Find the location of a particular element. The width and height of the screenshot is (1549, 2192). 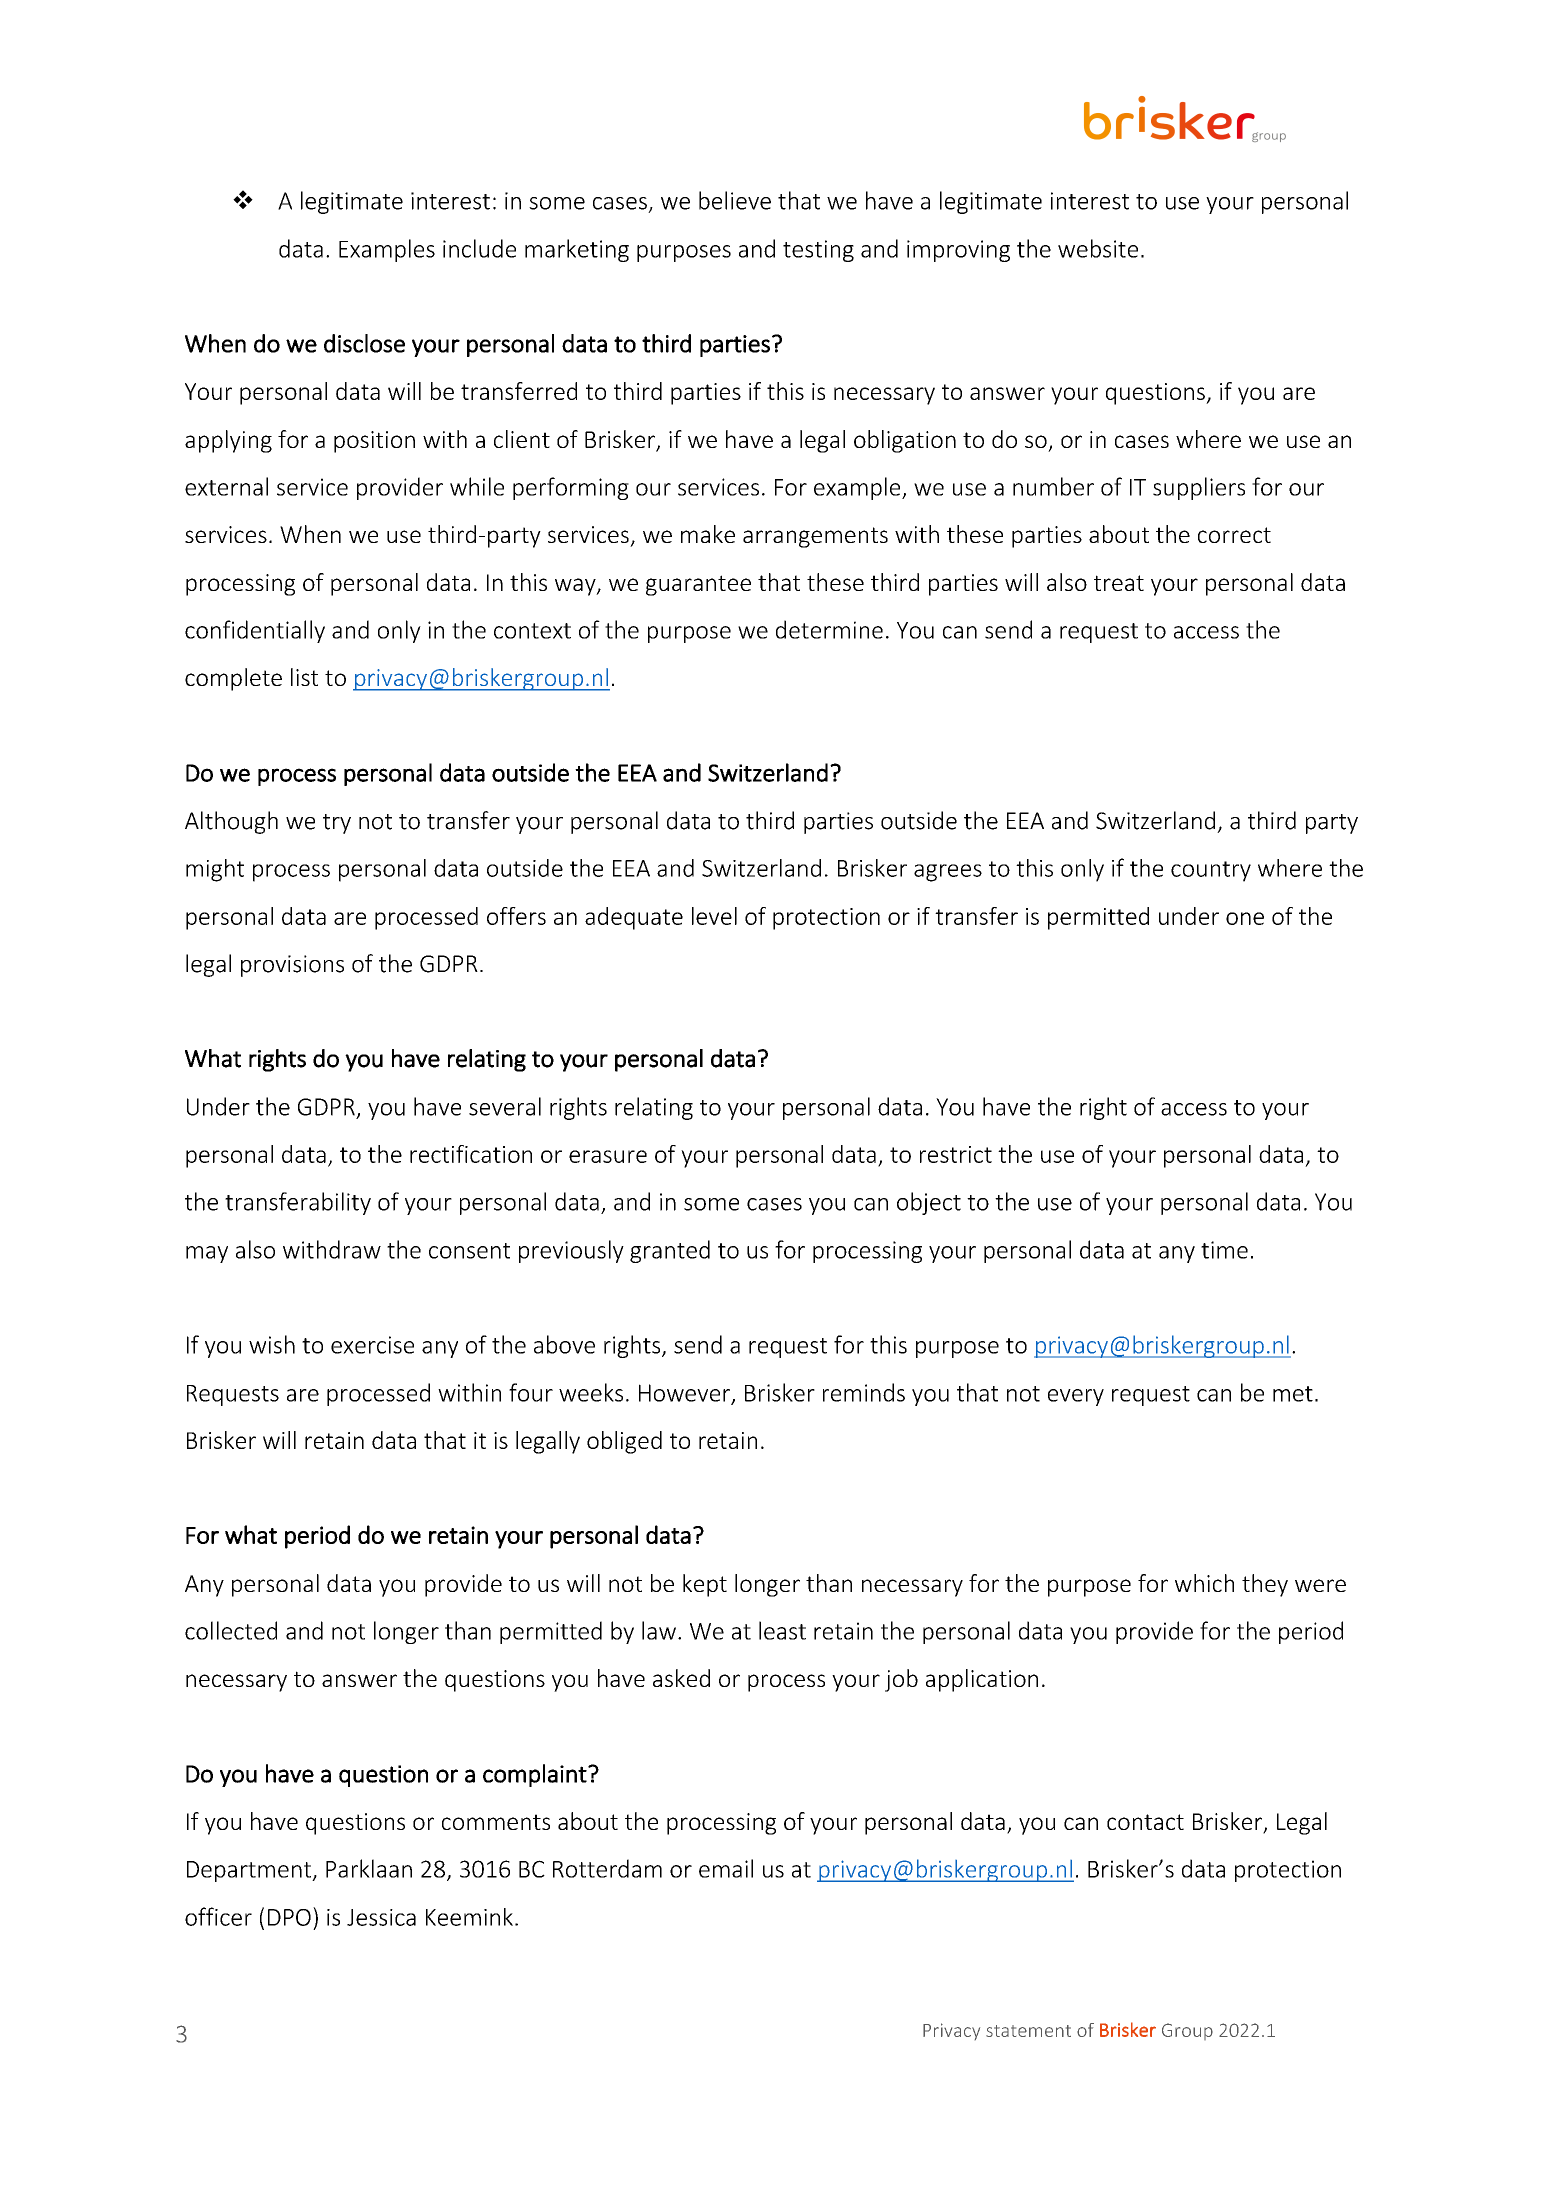

time is located at coordinates (1224, 1250).
